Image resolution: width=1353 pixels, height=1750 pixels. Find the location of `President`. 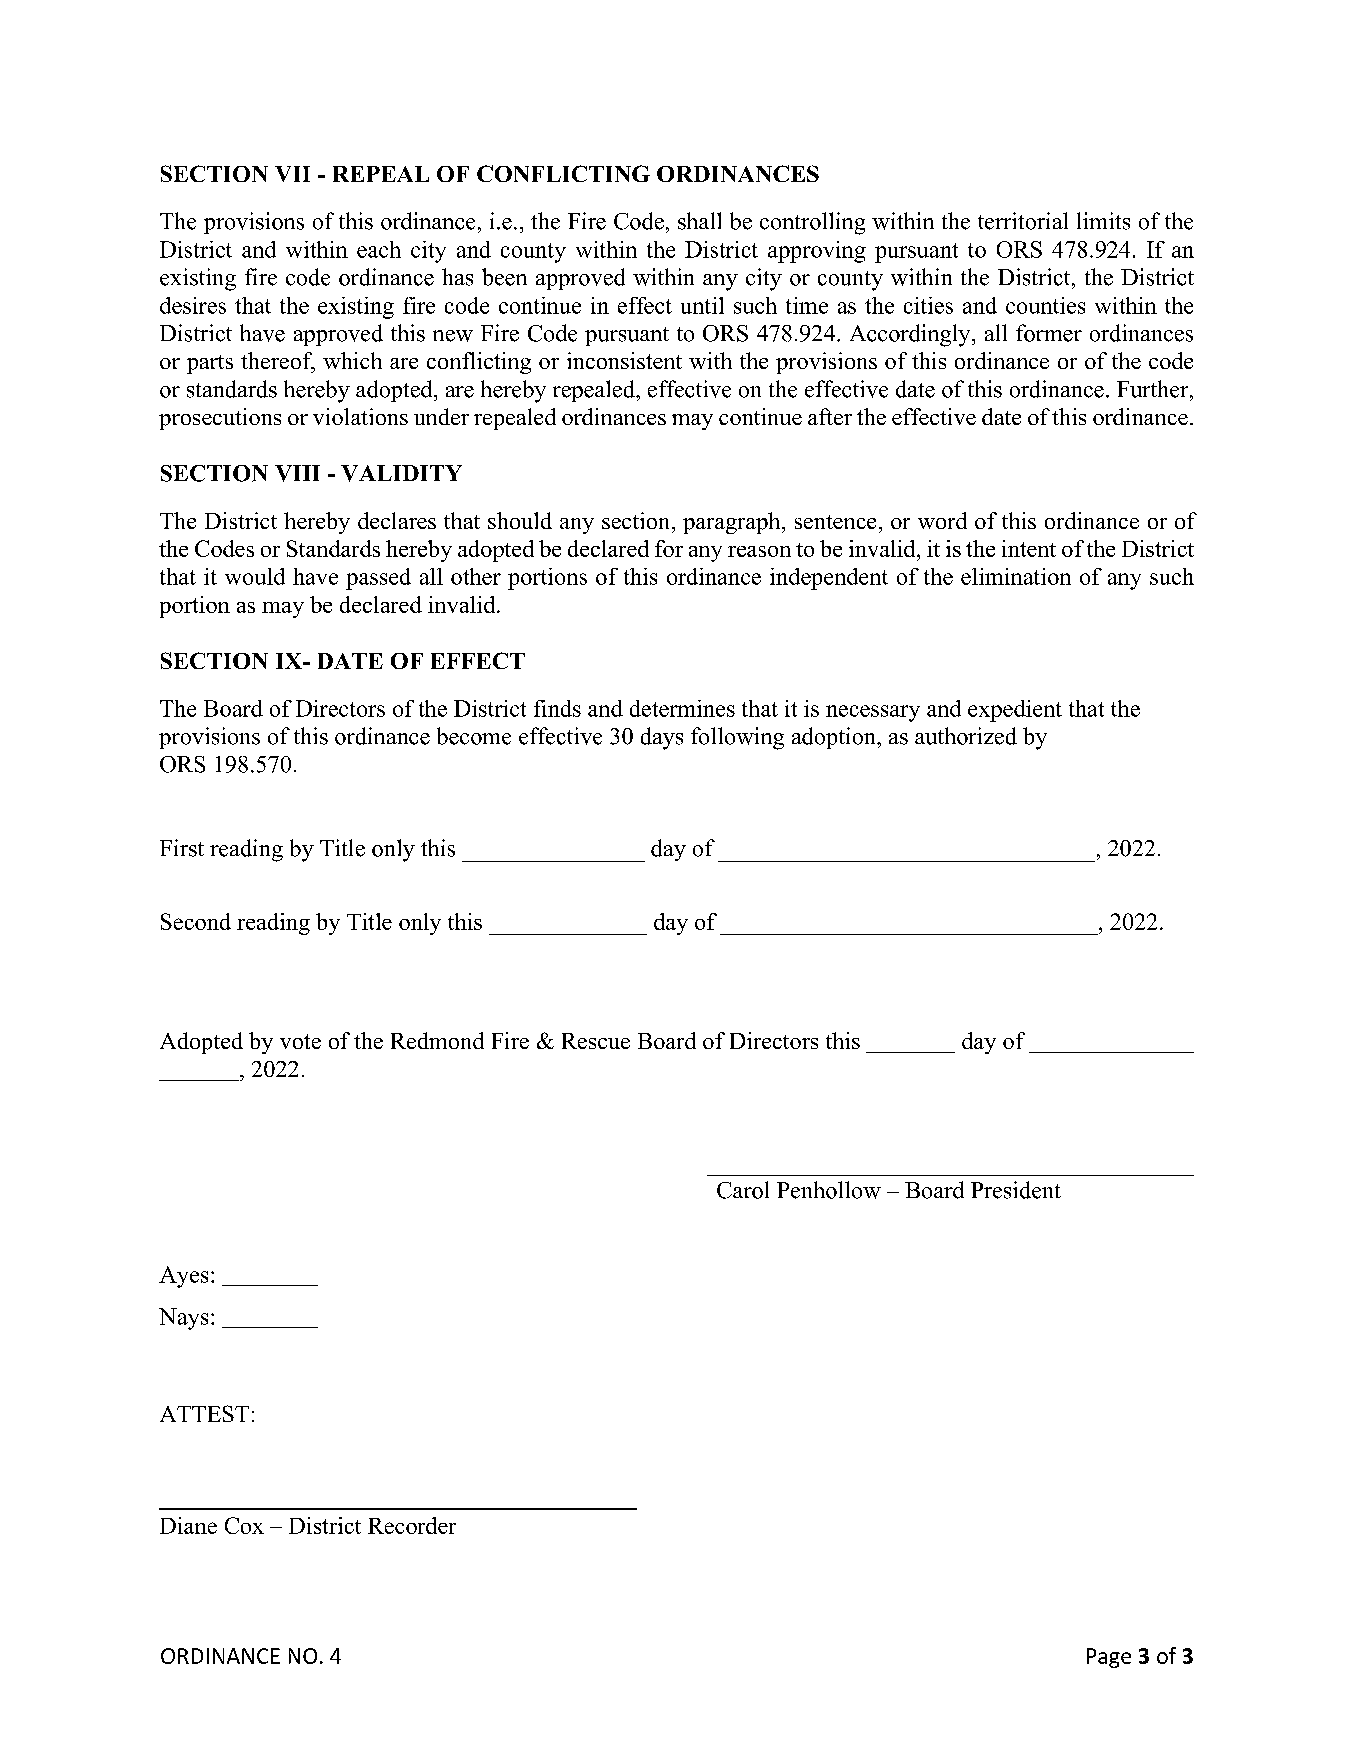

President is located at coordinates (1016, 1190).
